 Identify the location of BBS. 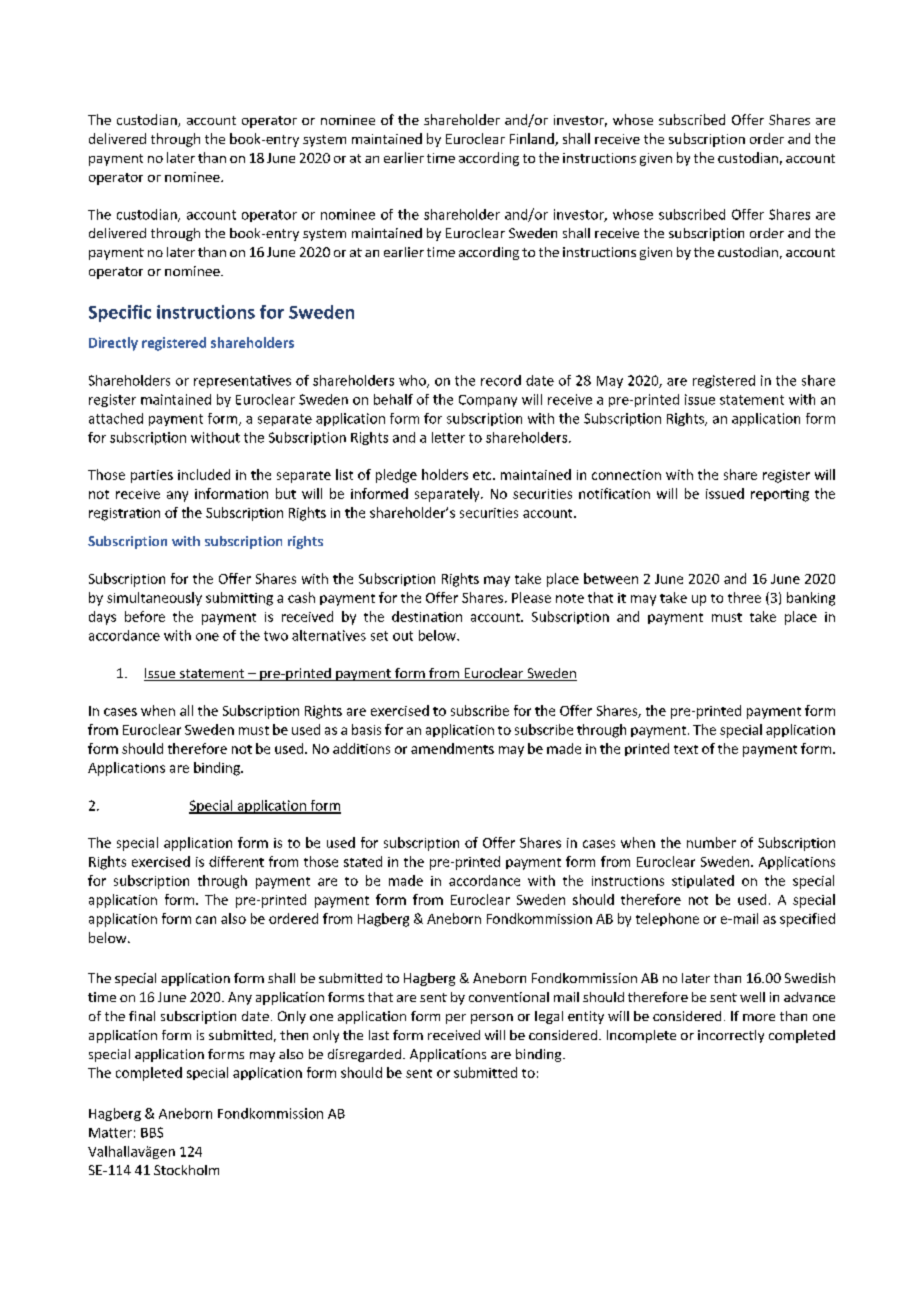
(152, 1132).
